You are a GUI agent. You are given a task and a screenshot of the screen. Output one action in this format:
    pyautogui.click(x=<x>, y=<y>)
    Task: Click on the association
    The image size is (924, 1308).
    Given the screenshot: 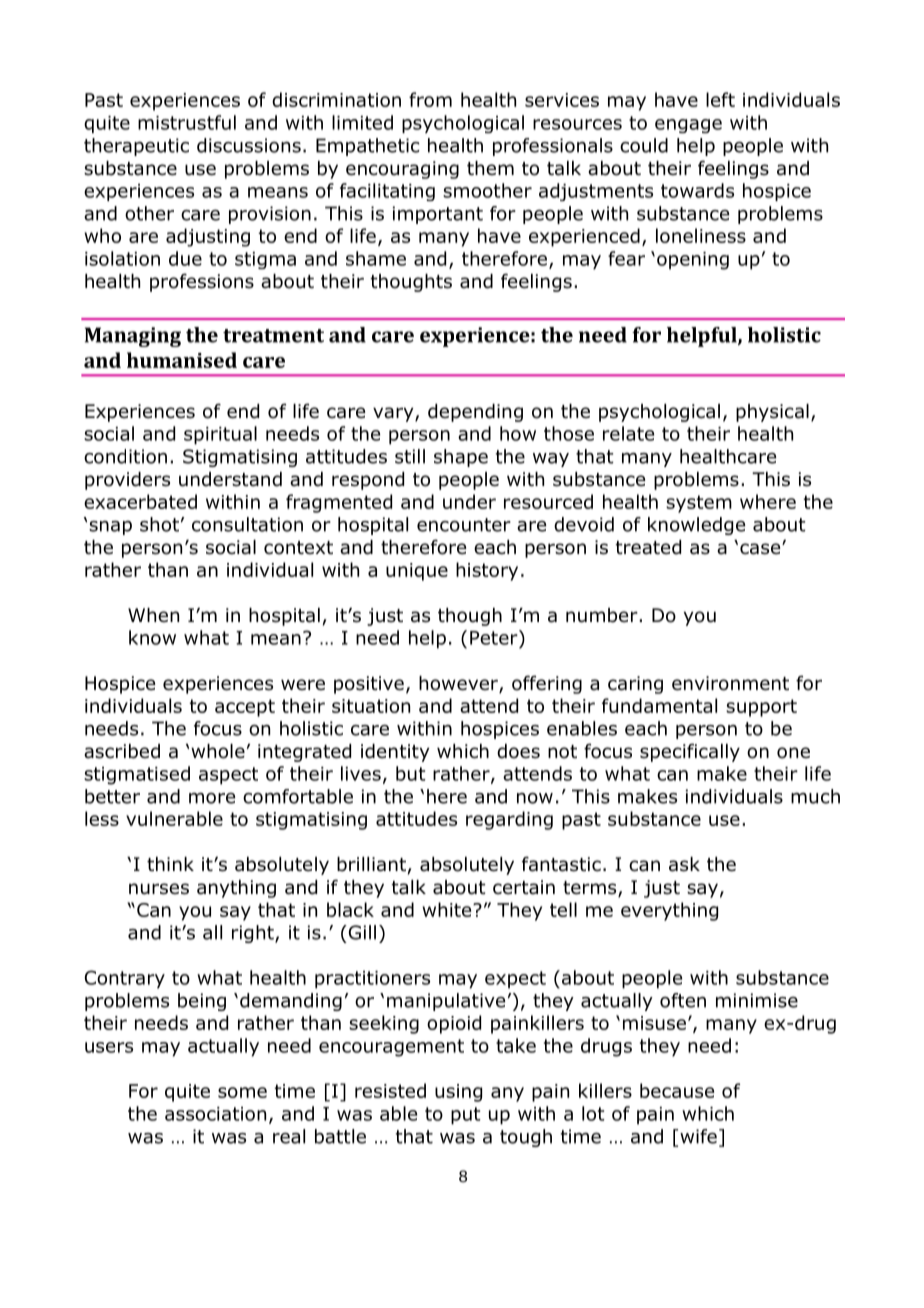 What is the action you would take?
    pyautogui.click(x=215, y=1114)
